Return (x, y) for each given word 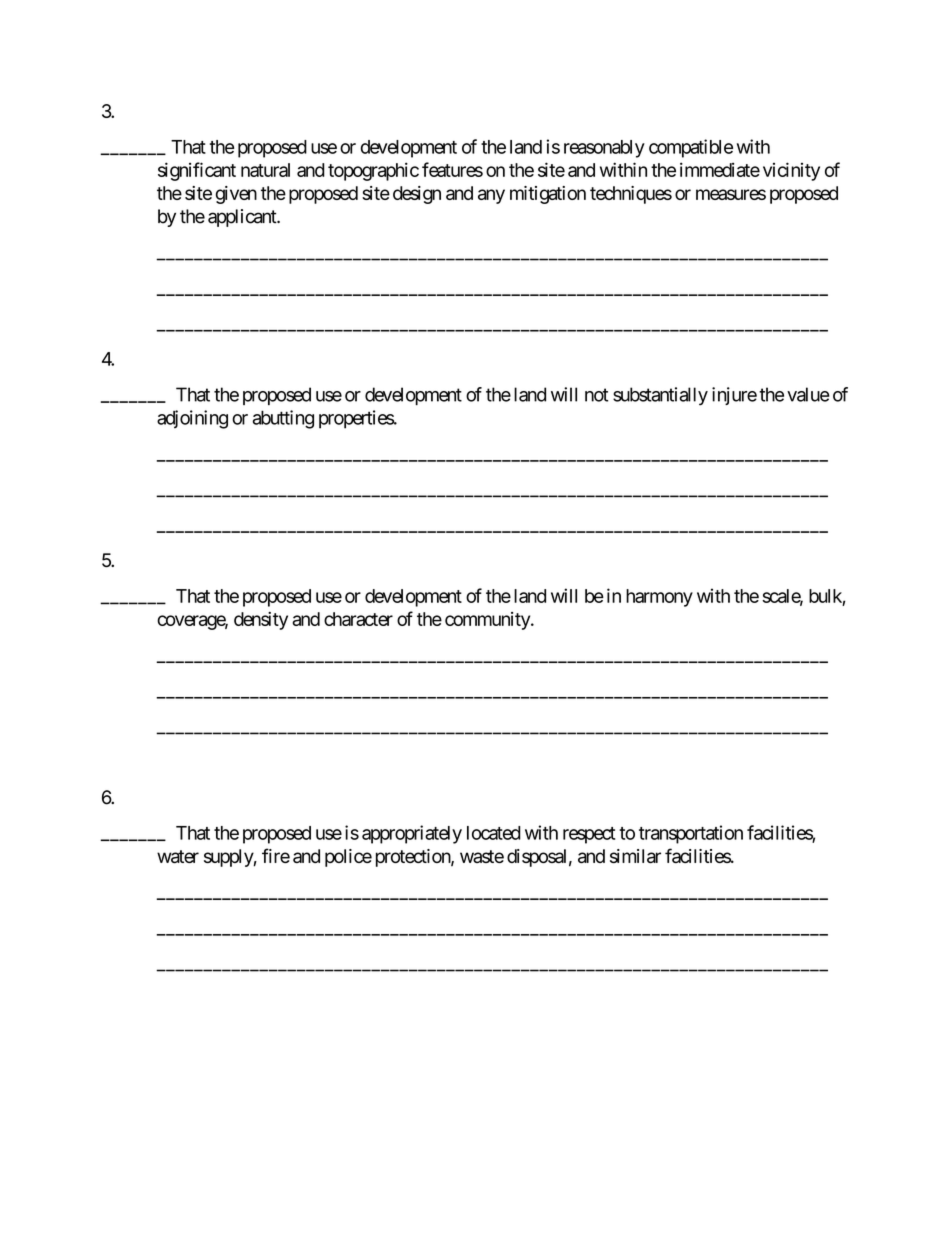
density (261, 621)
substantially (660, 396)
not (596, 395)
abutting (283, 419)
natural (265, 170)
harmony (659, 598)
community (488, 621)
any (491, 196)
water (178, 856)
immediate (720, 169)
